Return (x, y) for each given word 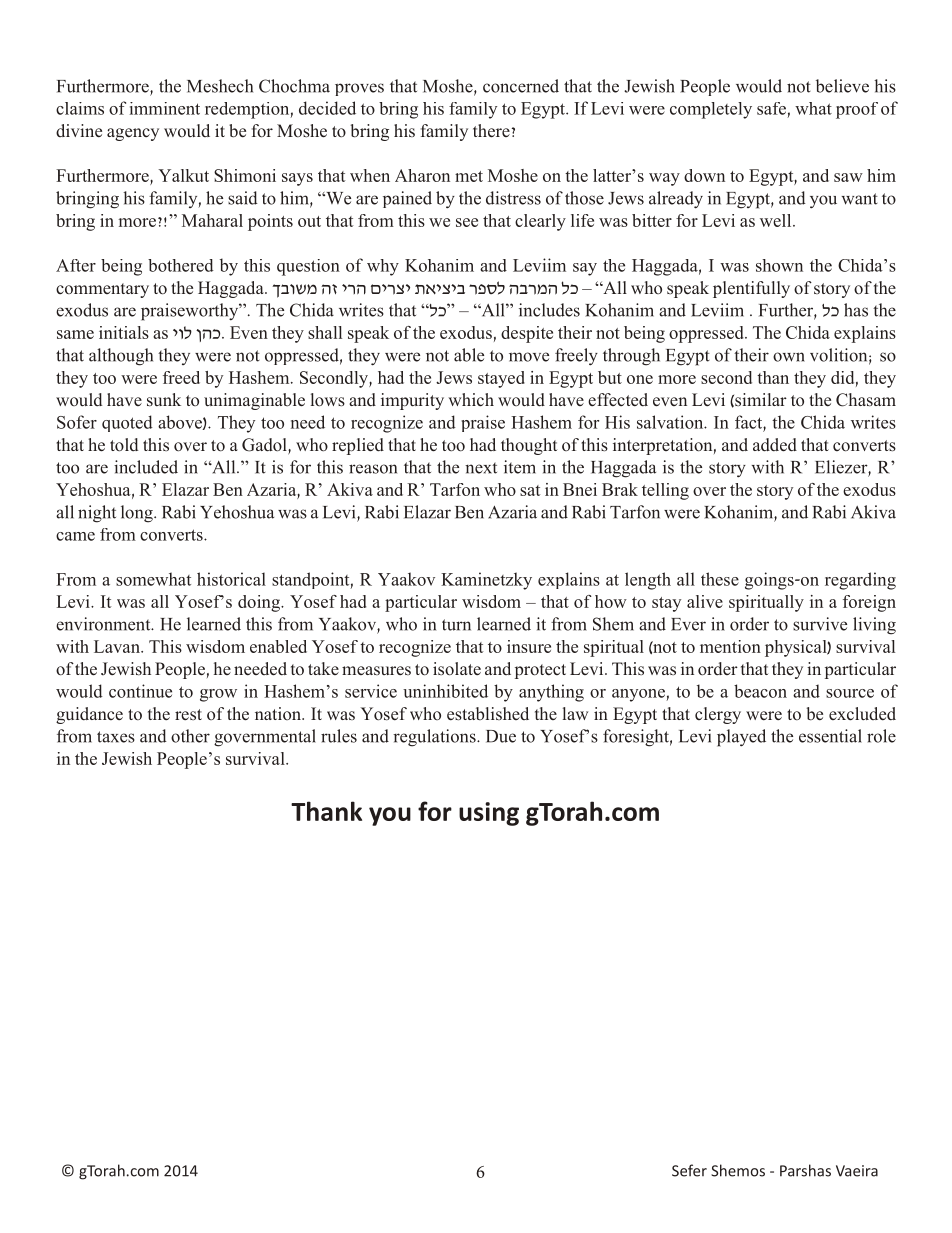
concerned (521, 86)
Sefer (689, 1170)
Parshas (805, 1170)
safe (771, 108)
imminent (164, 108)
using (489, 814)
